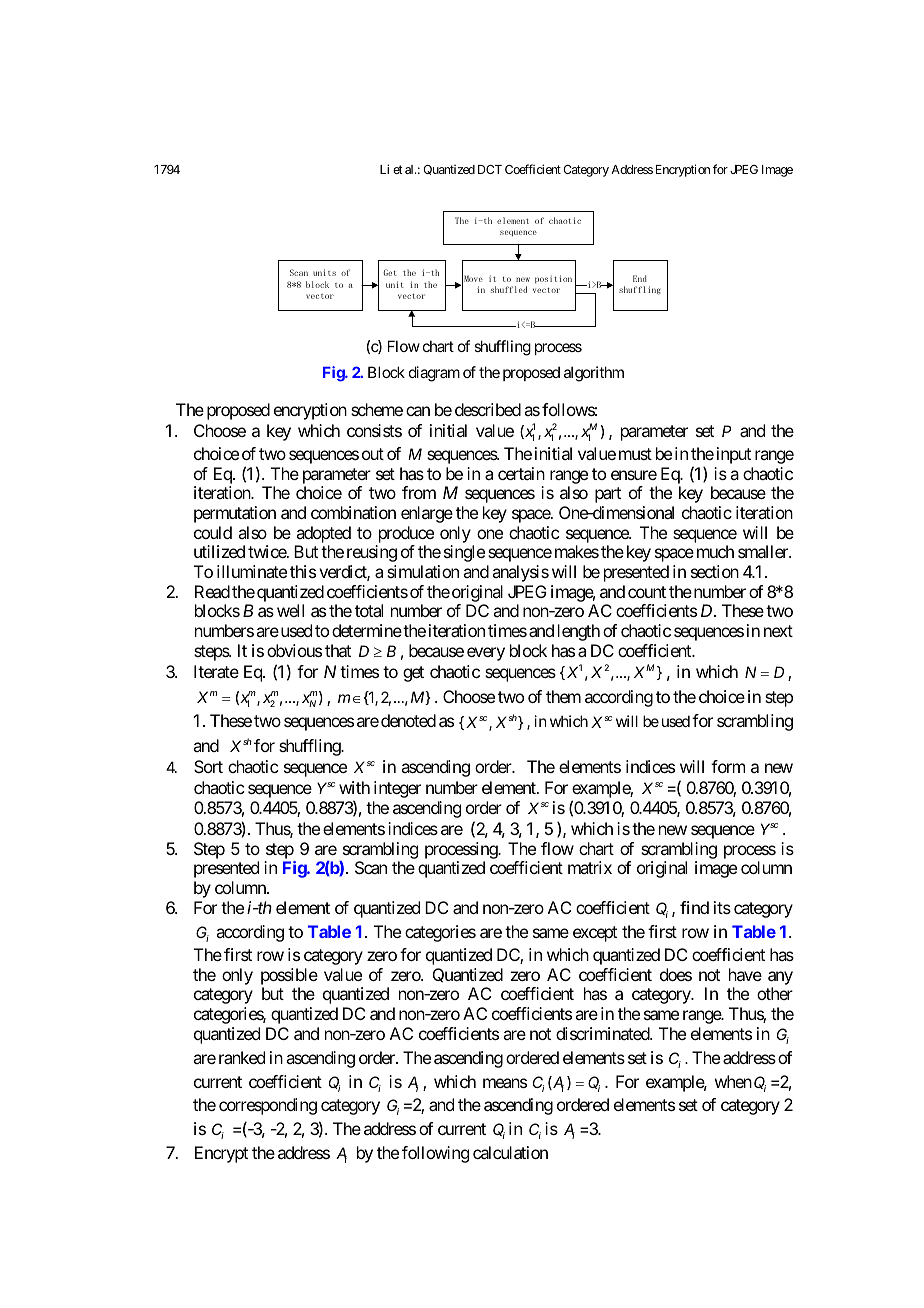 Image resolution: width=924 pixels, height=1308 pixels. I want to click on permutation, so click(235, 514).
